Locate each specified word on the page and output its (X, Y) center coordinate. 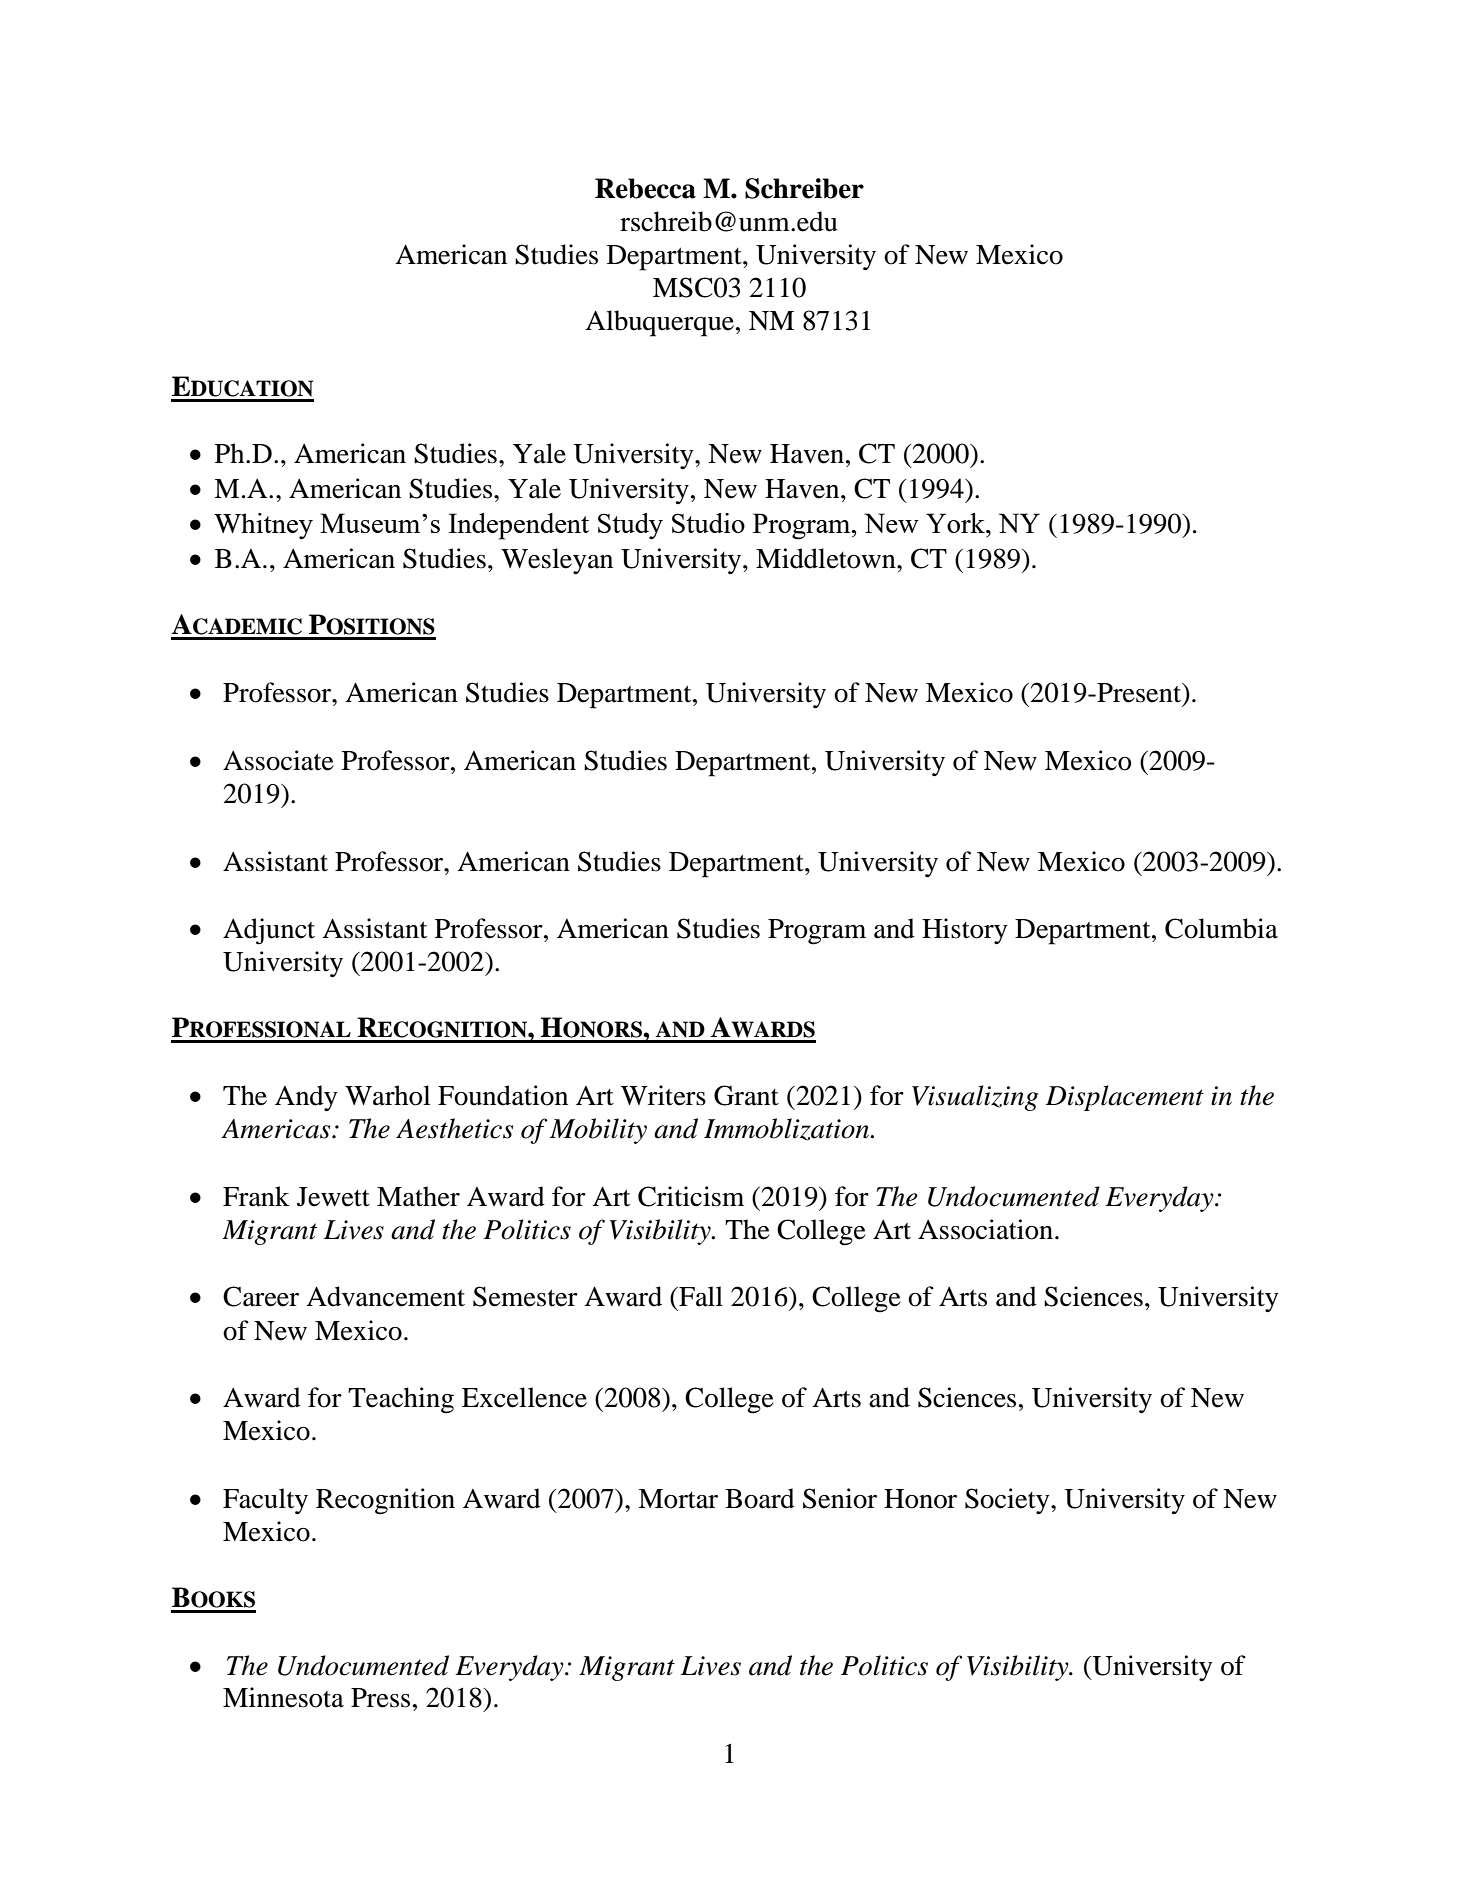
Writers (663, 1095)
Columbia (1221, 928)
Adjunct (269, 931)
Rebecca (645, 188)
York (956, 523)
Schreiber (804, 188)
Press (380, 1698)
